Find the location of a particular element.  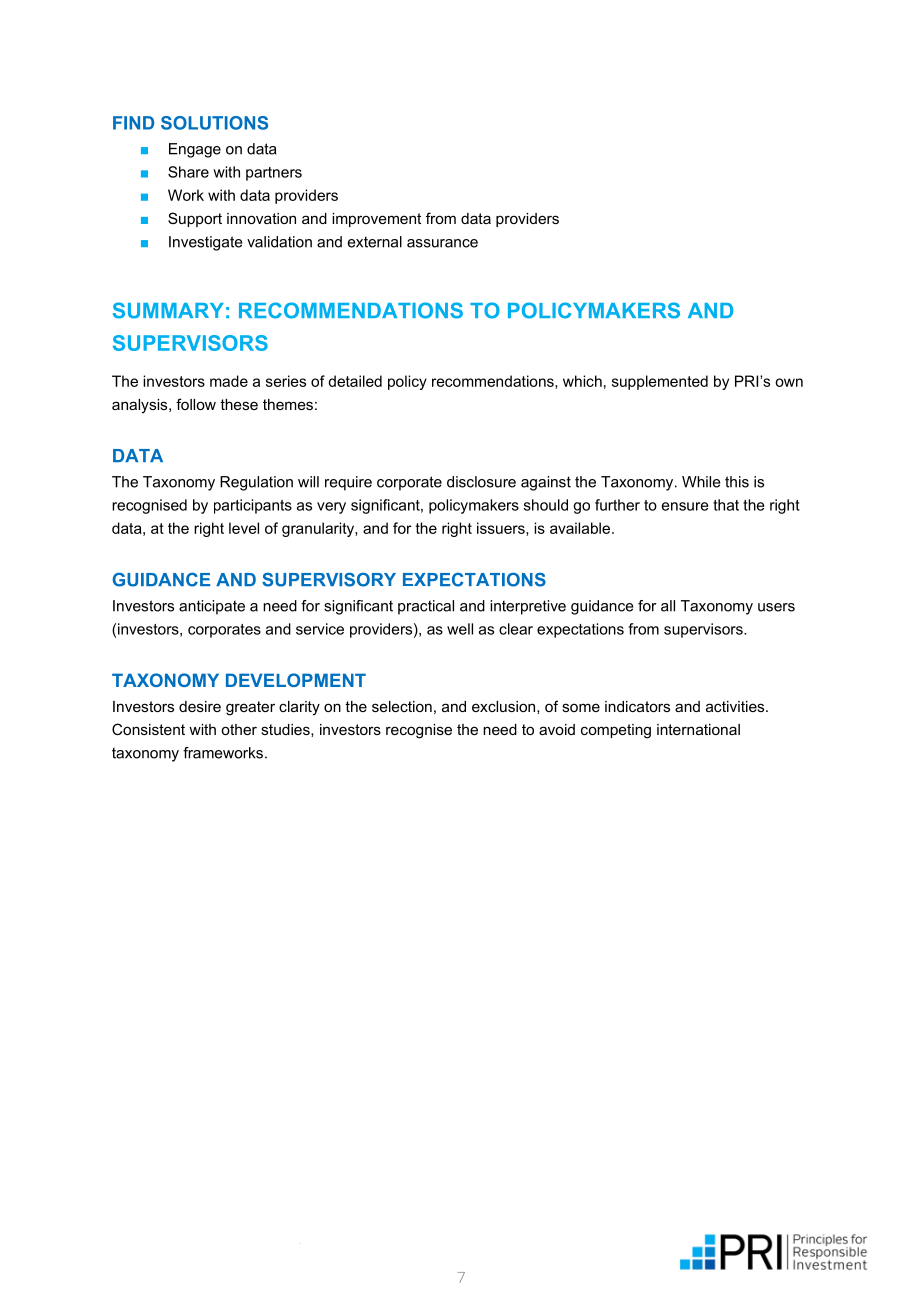

improvement is located at coordinates (376, 220).
